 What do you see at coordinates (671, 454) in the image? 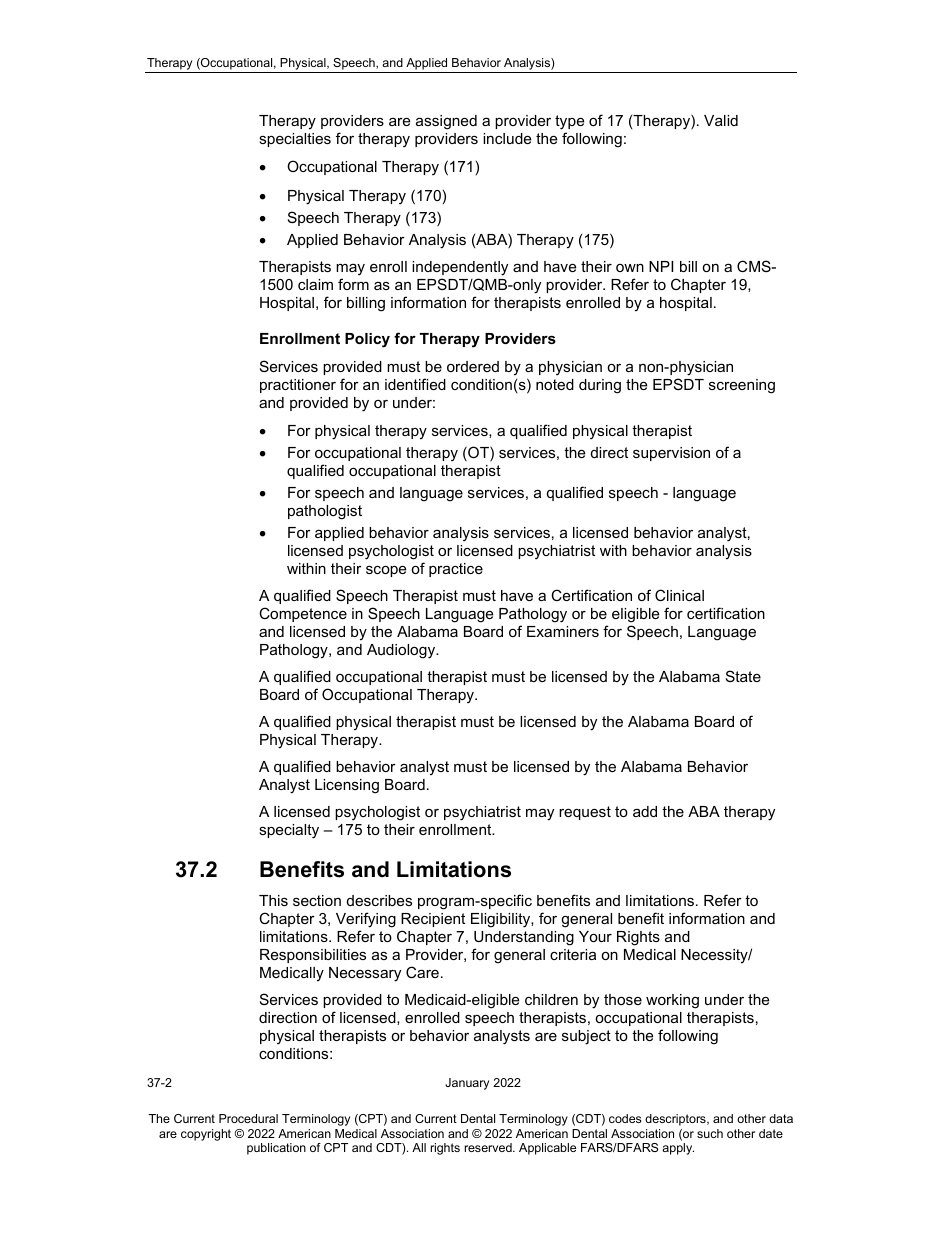
I see `supervision` at bounding box center [671, 454].
